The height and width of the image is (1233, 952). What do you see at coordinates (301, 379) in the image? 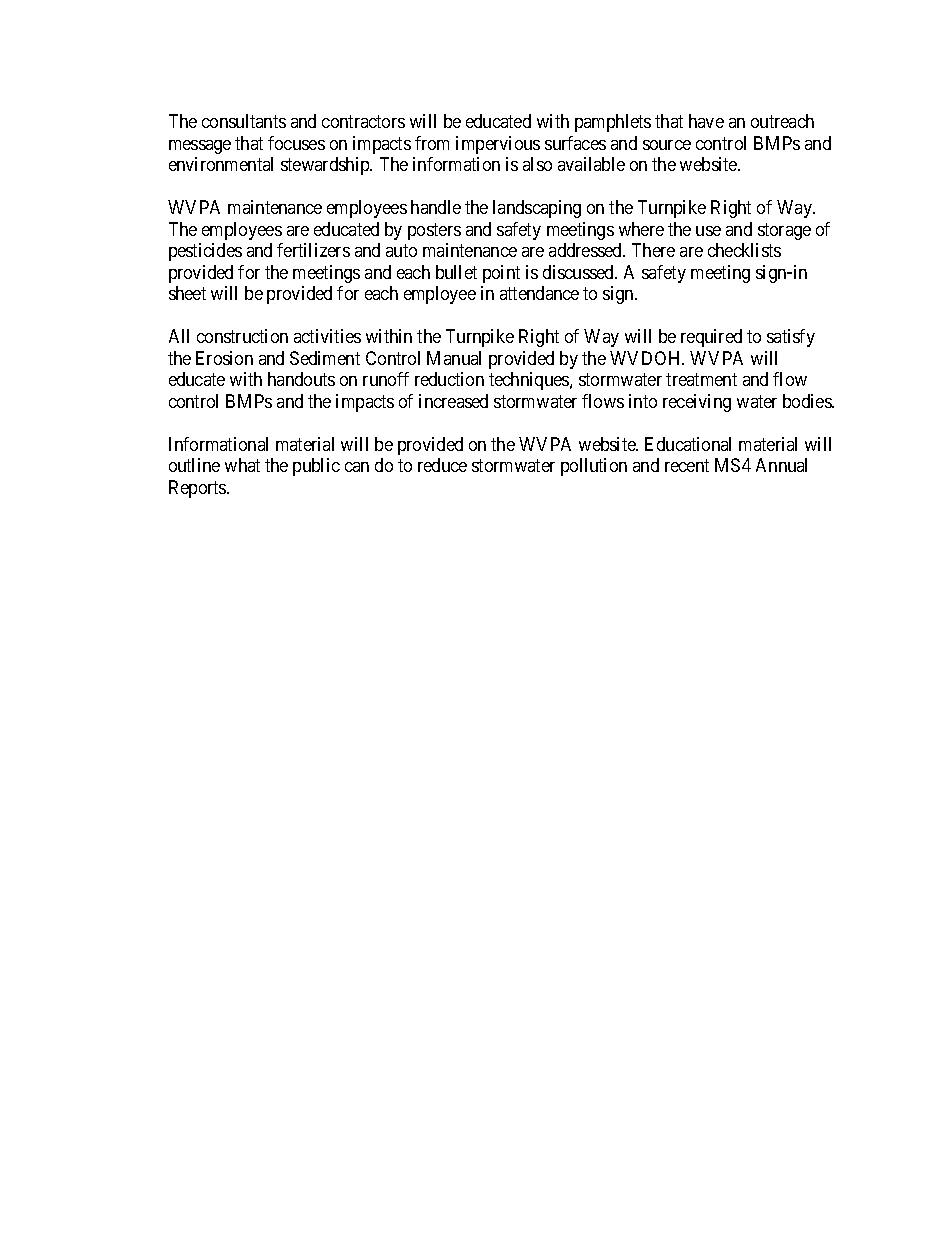
I see `handouts` at bounding box center [301, 379].
